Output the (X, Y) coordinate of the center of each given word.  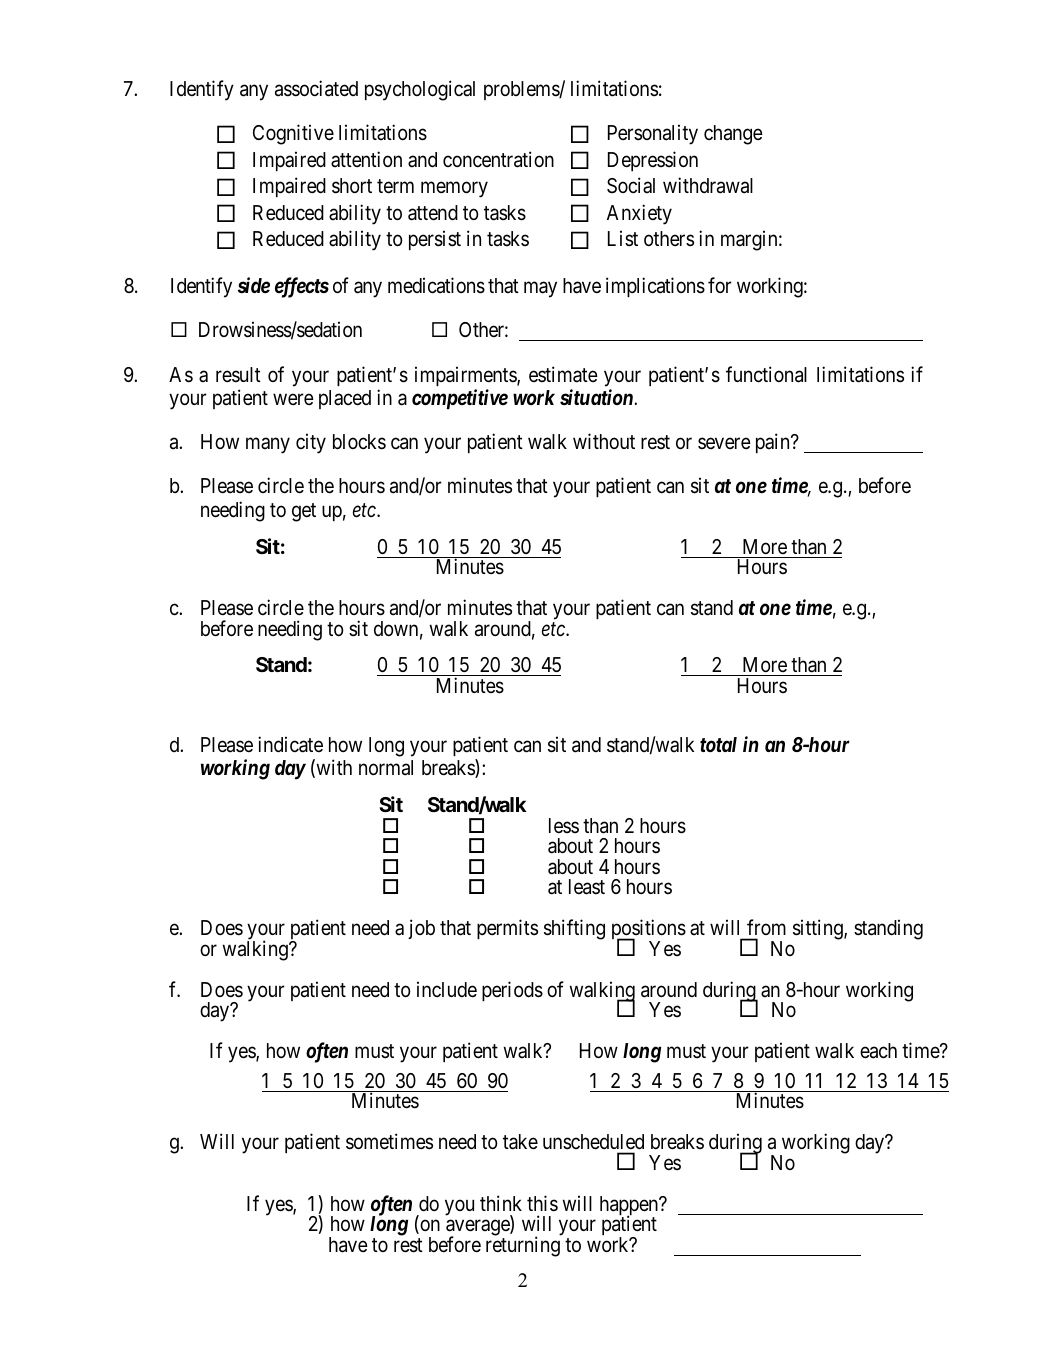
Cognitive (293, 134)
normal (386, 768)
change (733, 135)
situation (596, 397)
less (564, 825)
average (478, 1229)
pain (774, 443)
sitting (819, 929)
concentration (498, 159)
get (304, 512)
